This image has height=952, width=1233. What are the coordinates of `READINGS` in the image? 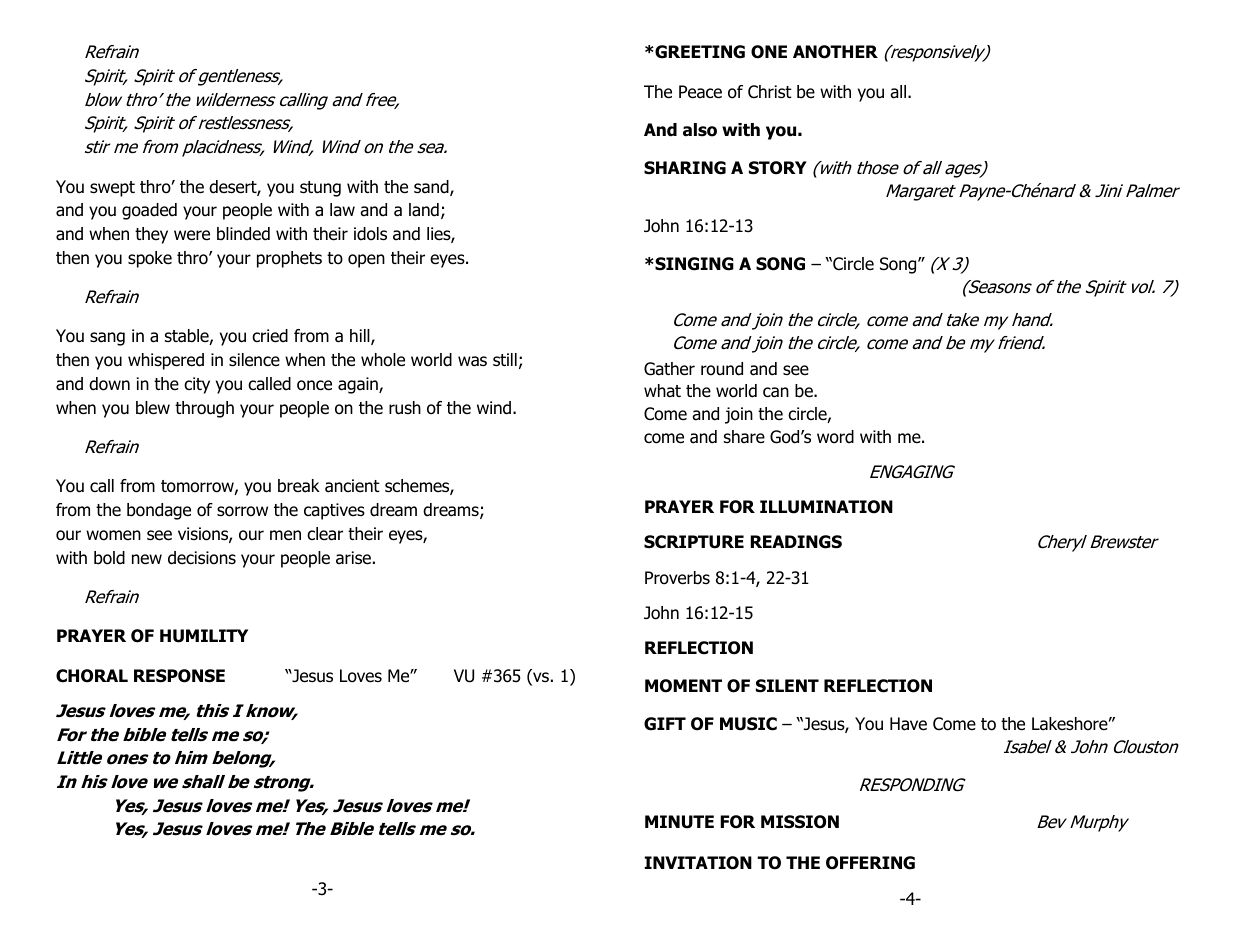 It's located at (796, 542).
